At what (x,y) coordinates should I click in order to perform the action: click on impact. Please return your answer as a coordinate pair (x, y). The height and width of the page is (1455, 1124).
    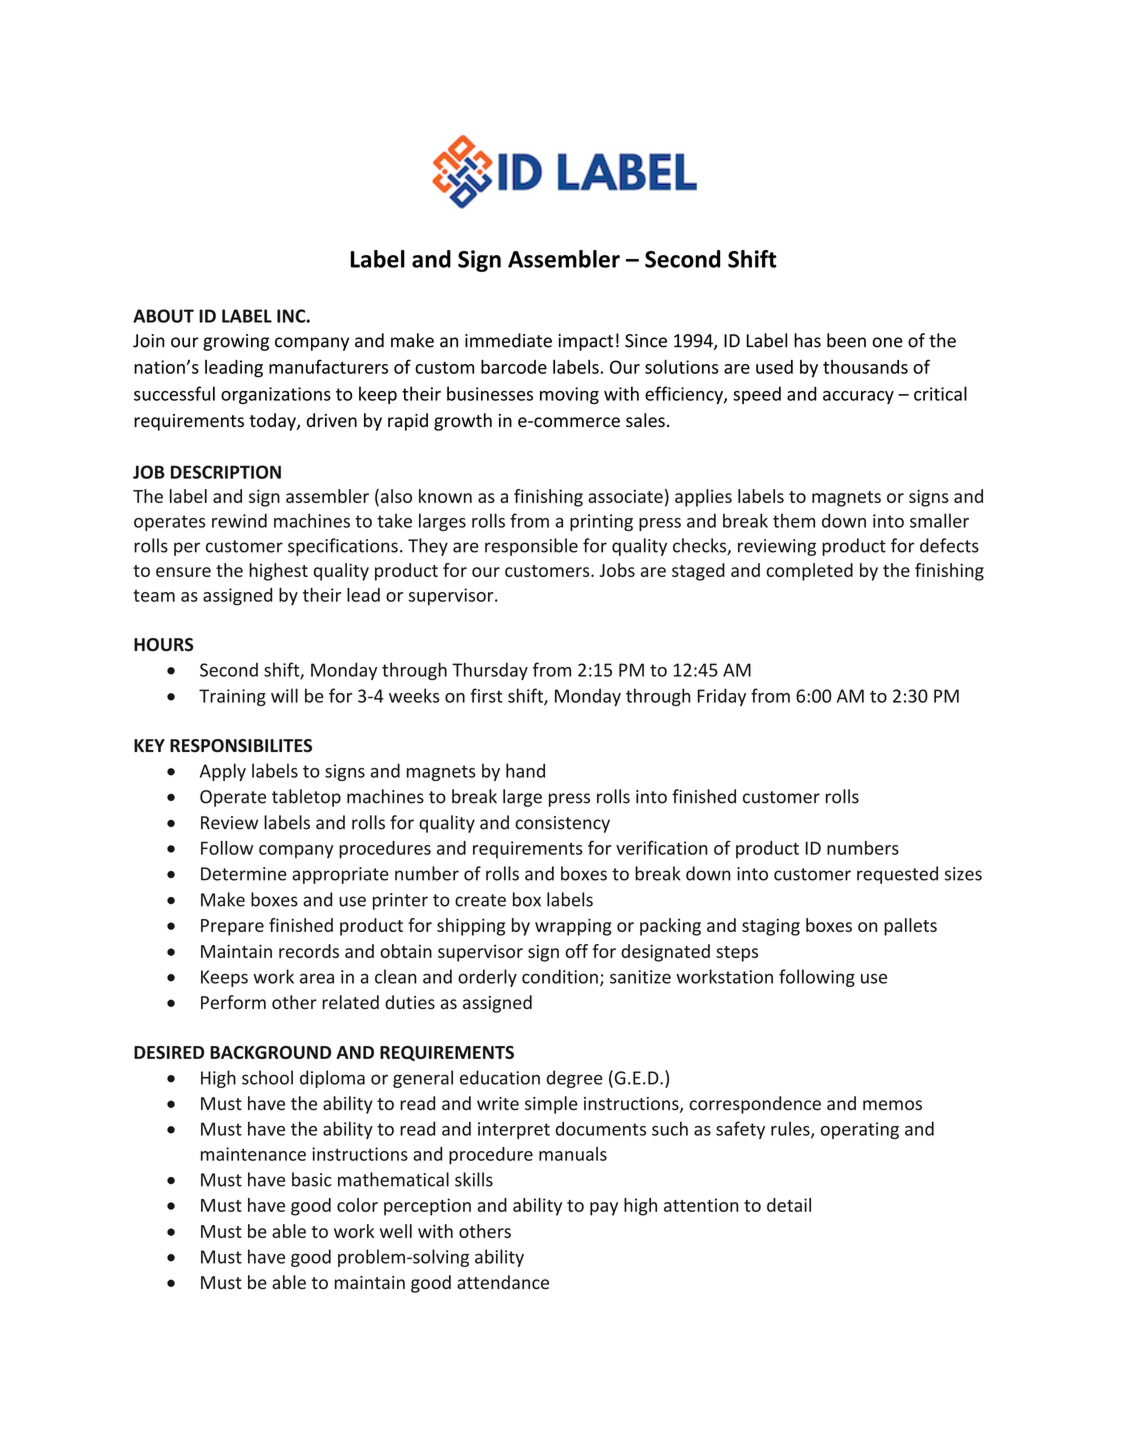
    Looking at the image, I should click on (585, 342).
